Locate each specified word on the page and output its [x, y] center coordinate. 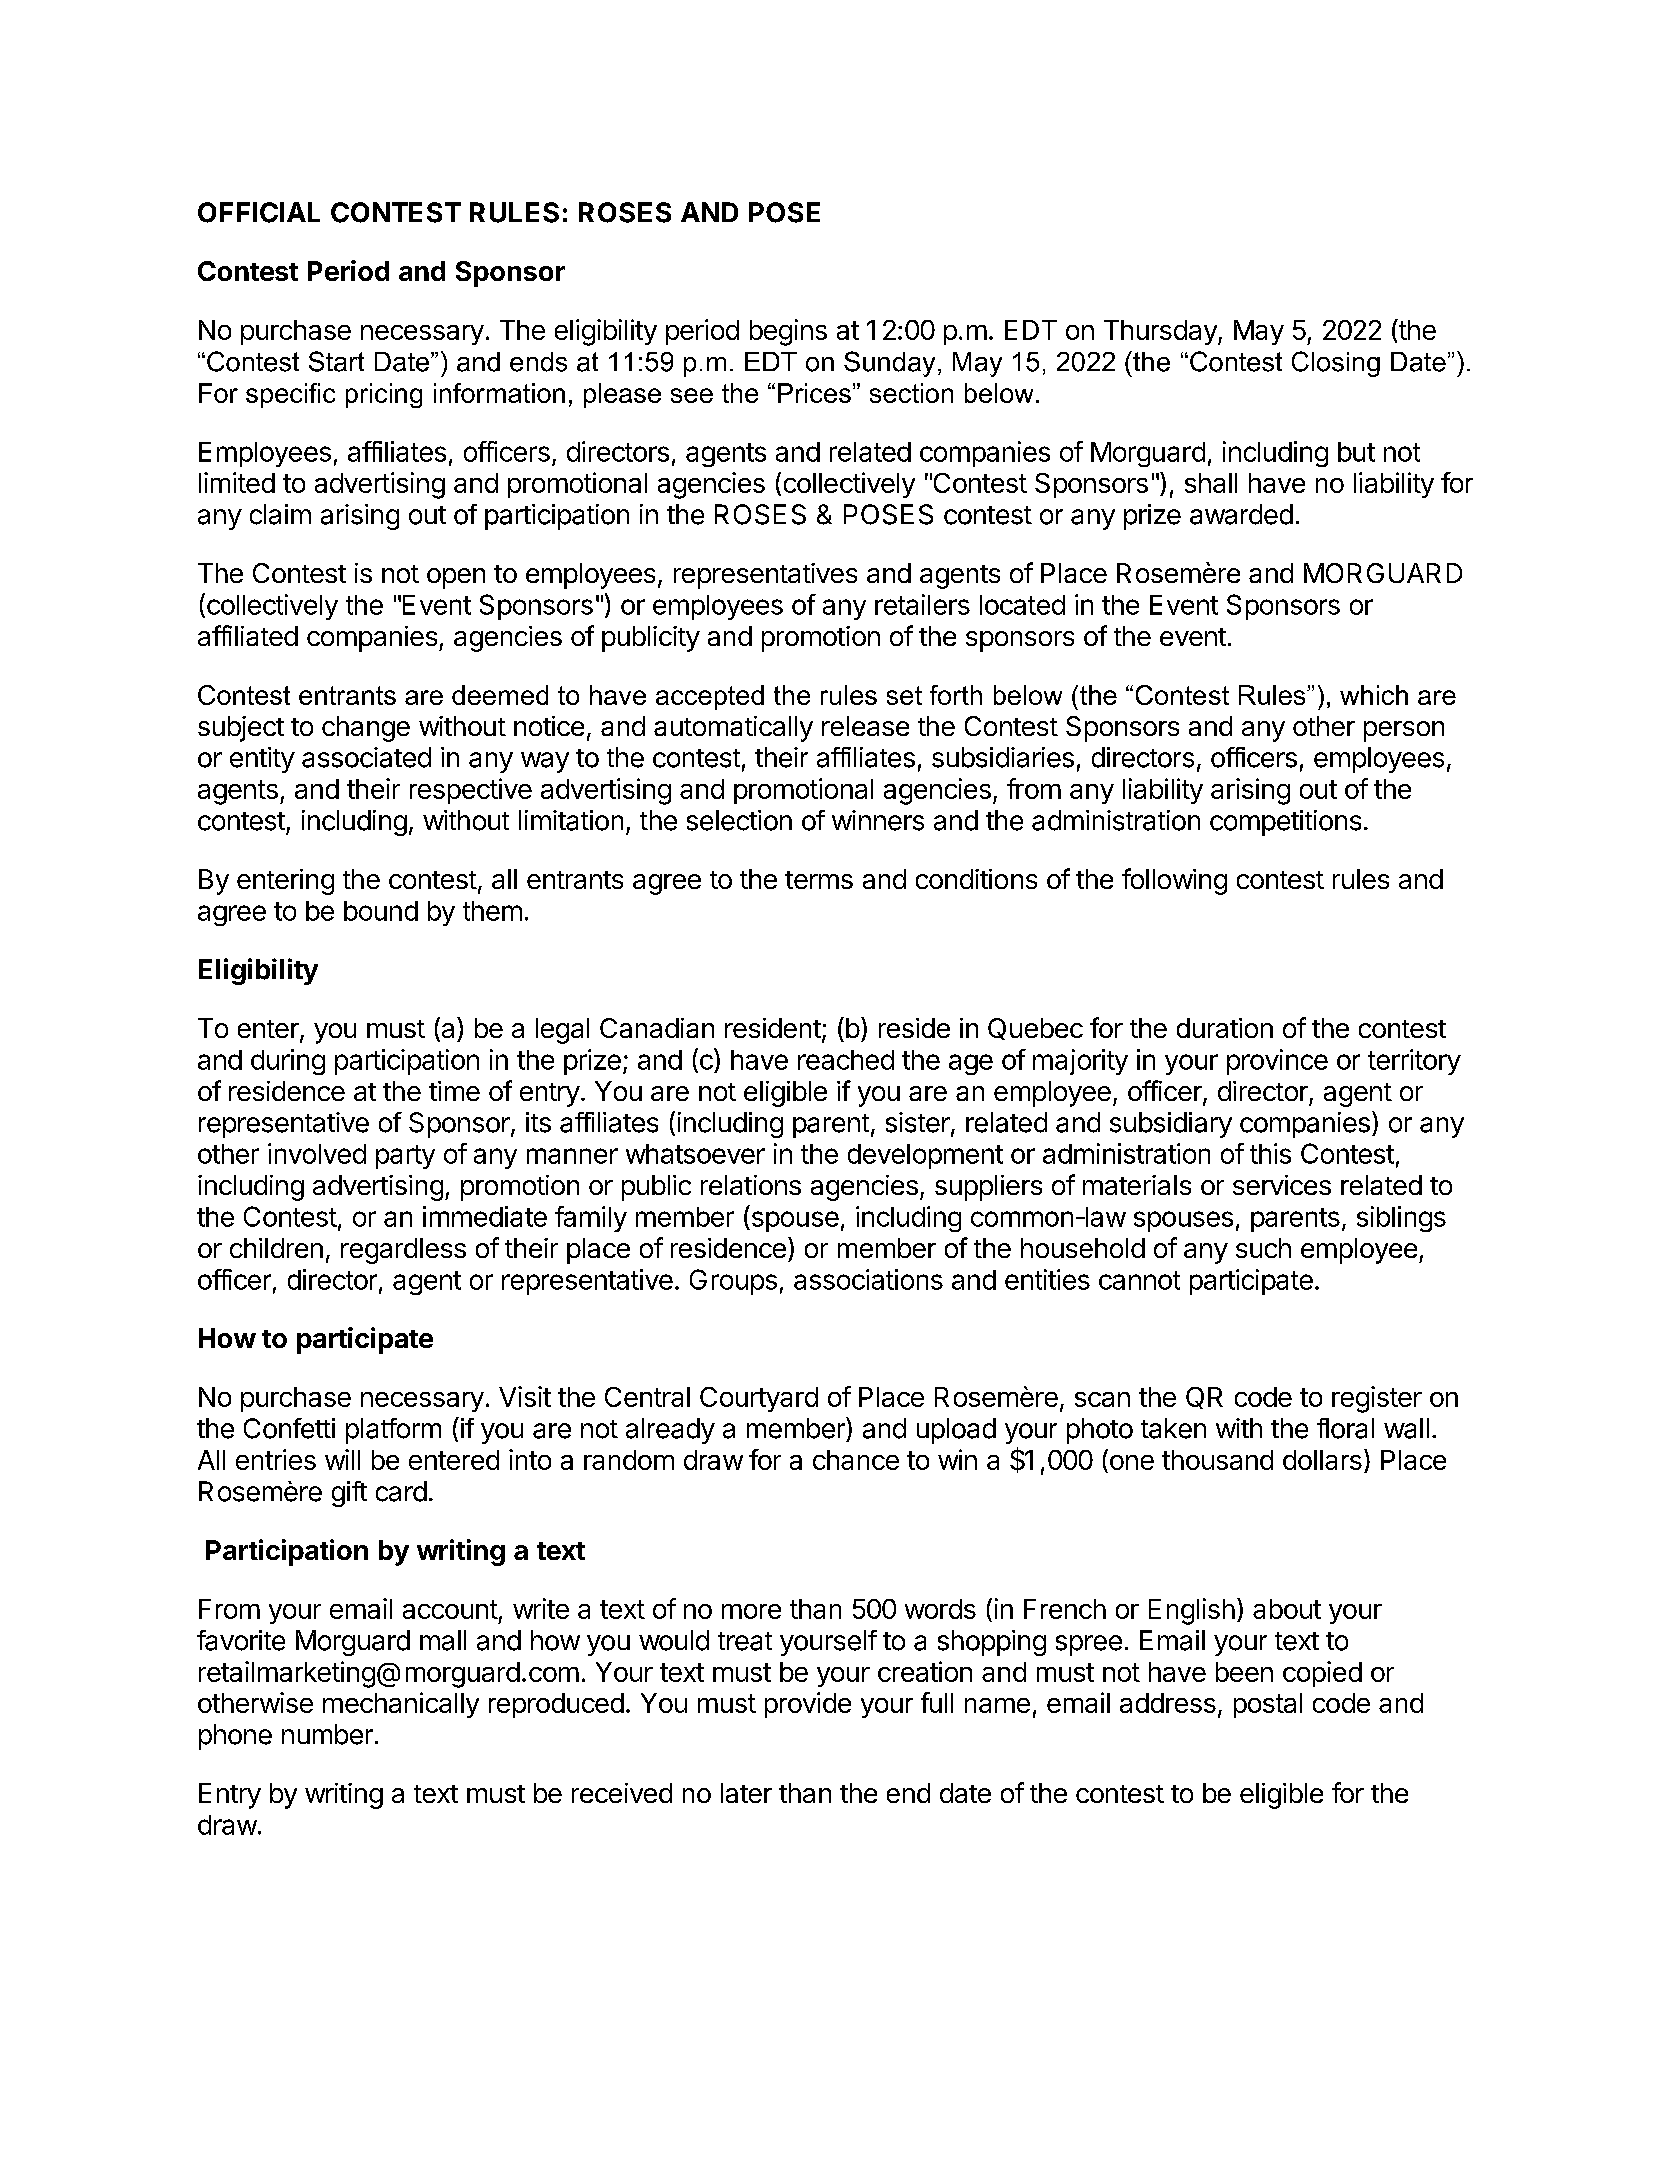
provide [808, 1705]
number [327, 1734]
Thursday [1161, 332]
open [456, 578]
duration [1225, 1028]
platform [393, 1431]
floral [1345, 1428]
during [288, 1062]
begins [788, 332]
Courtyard [759, 1399]
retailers [922, 604]
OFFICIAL [259, 212]
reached [846, 1060]
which [1374, 695]
